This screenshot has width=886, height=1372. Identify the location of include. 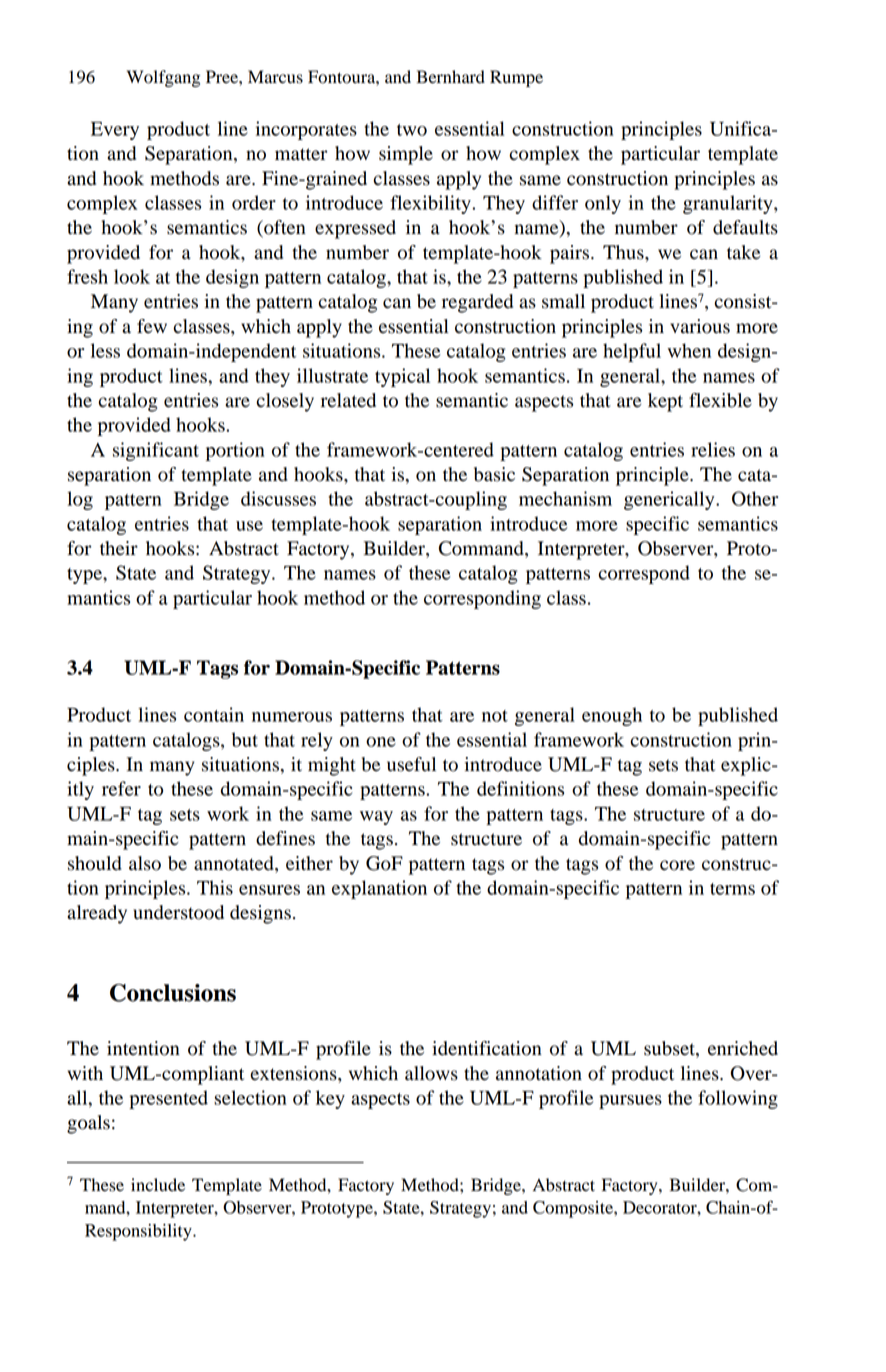
(158, 1185).
